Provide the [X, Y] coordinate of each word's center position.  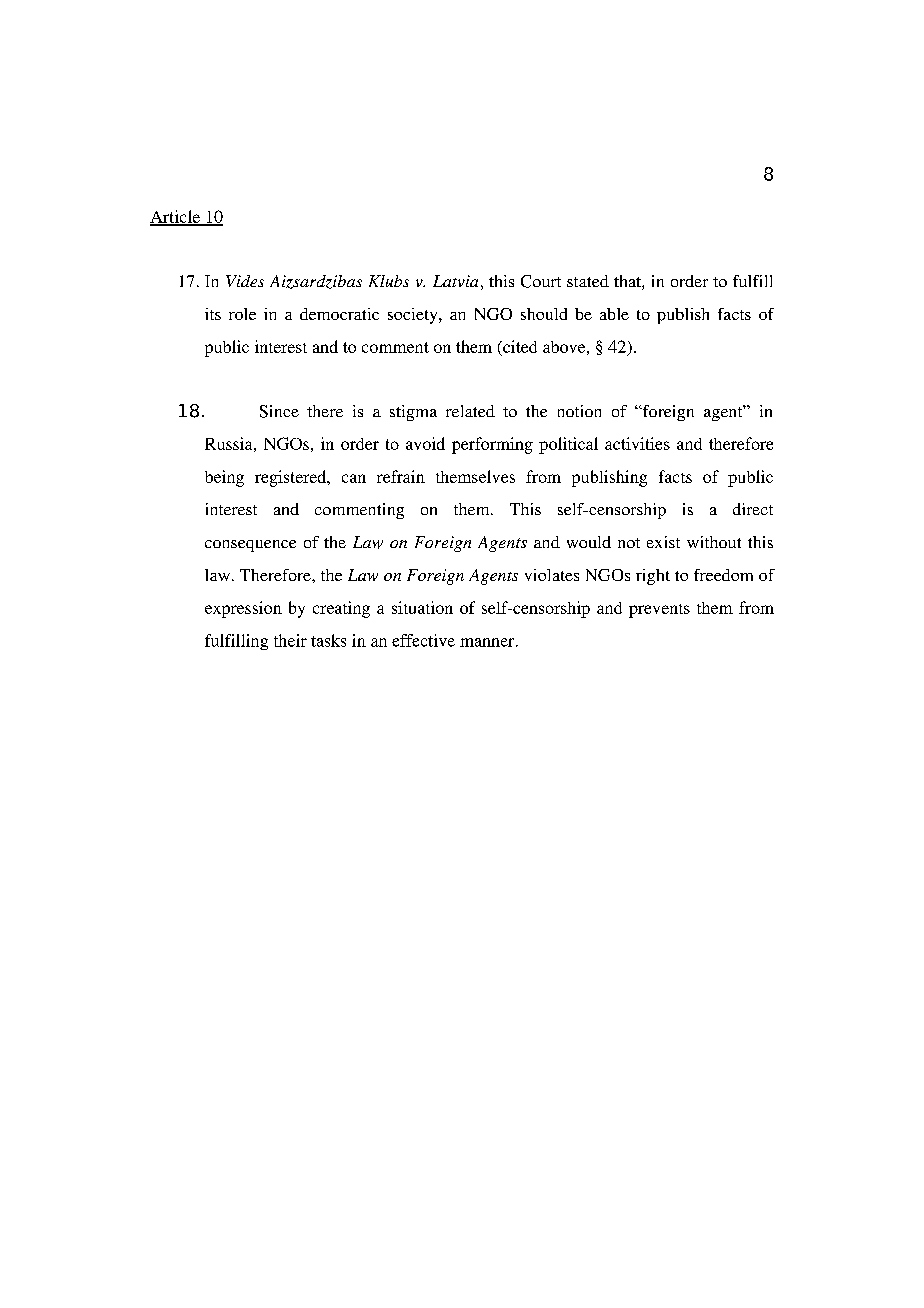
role [242, 314]
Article [176, 217]
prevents [659, 611]
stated [588, 281]
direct [753, 509]
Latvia [455, 281]
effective [423, 640]
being [224, 478]
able [614, 314]
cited [519, 346]
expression [243, 609]
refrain [401, 476]
